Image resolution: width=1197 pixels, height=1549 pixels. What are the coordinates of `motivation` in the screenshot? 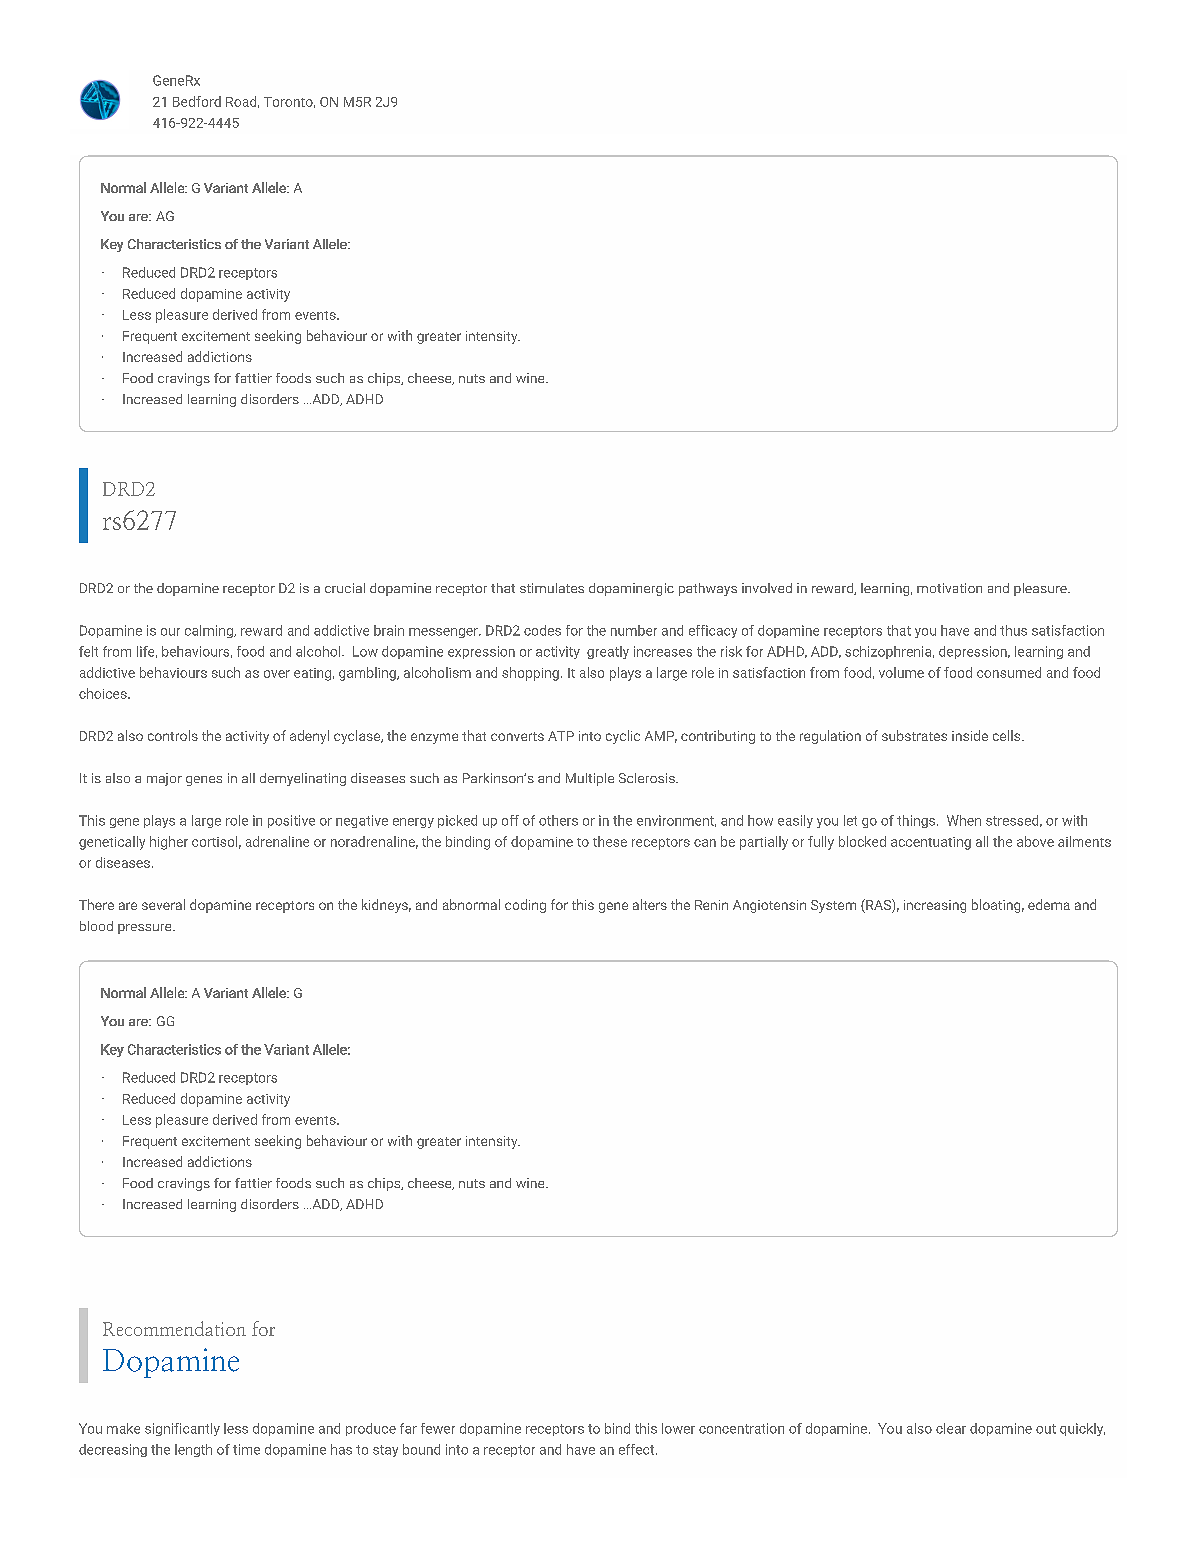 It's located at (949, 588).
